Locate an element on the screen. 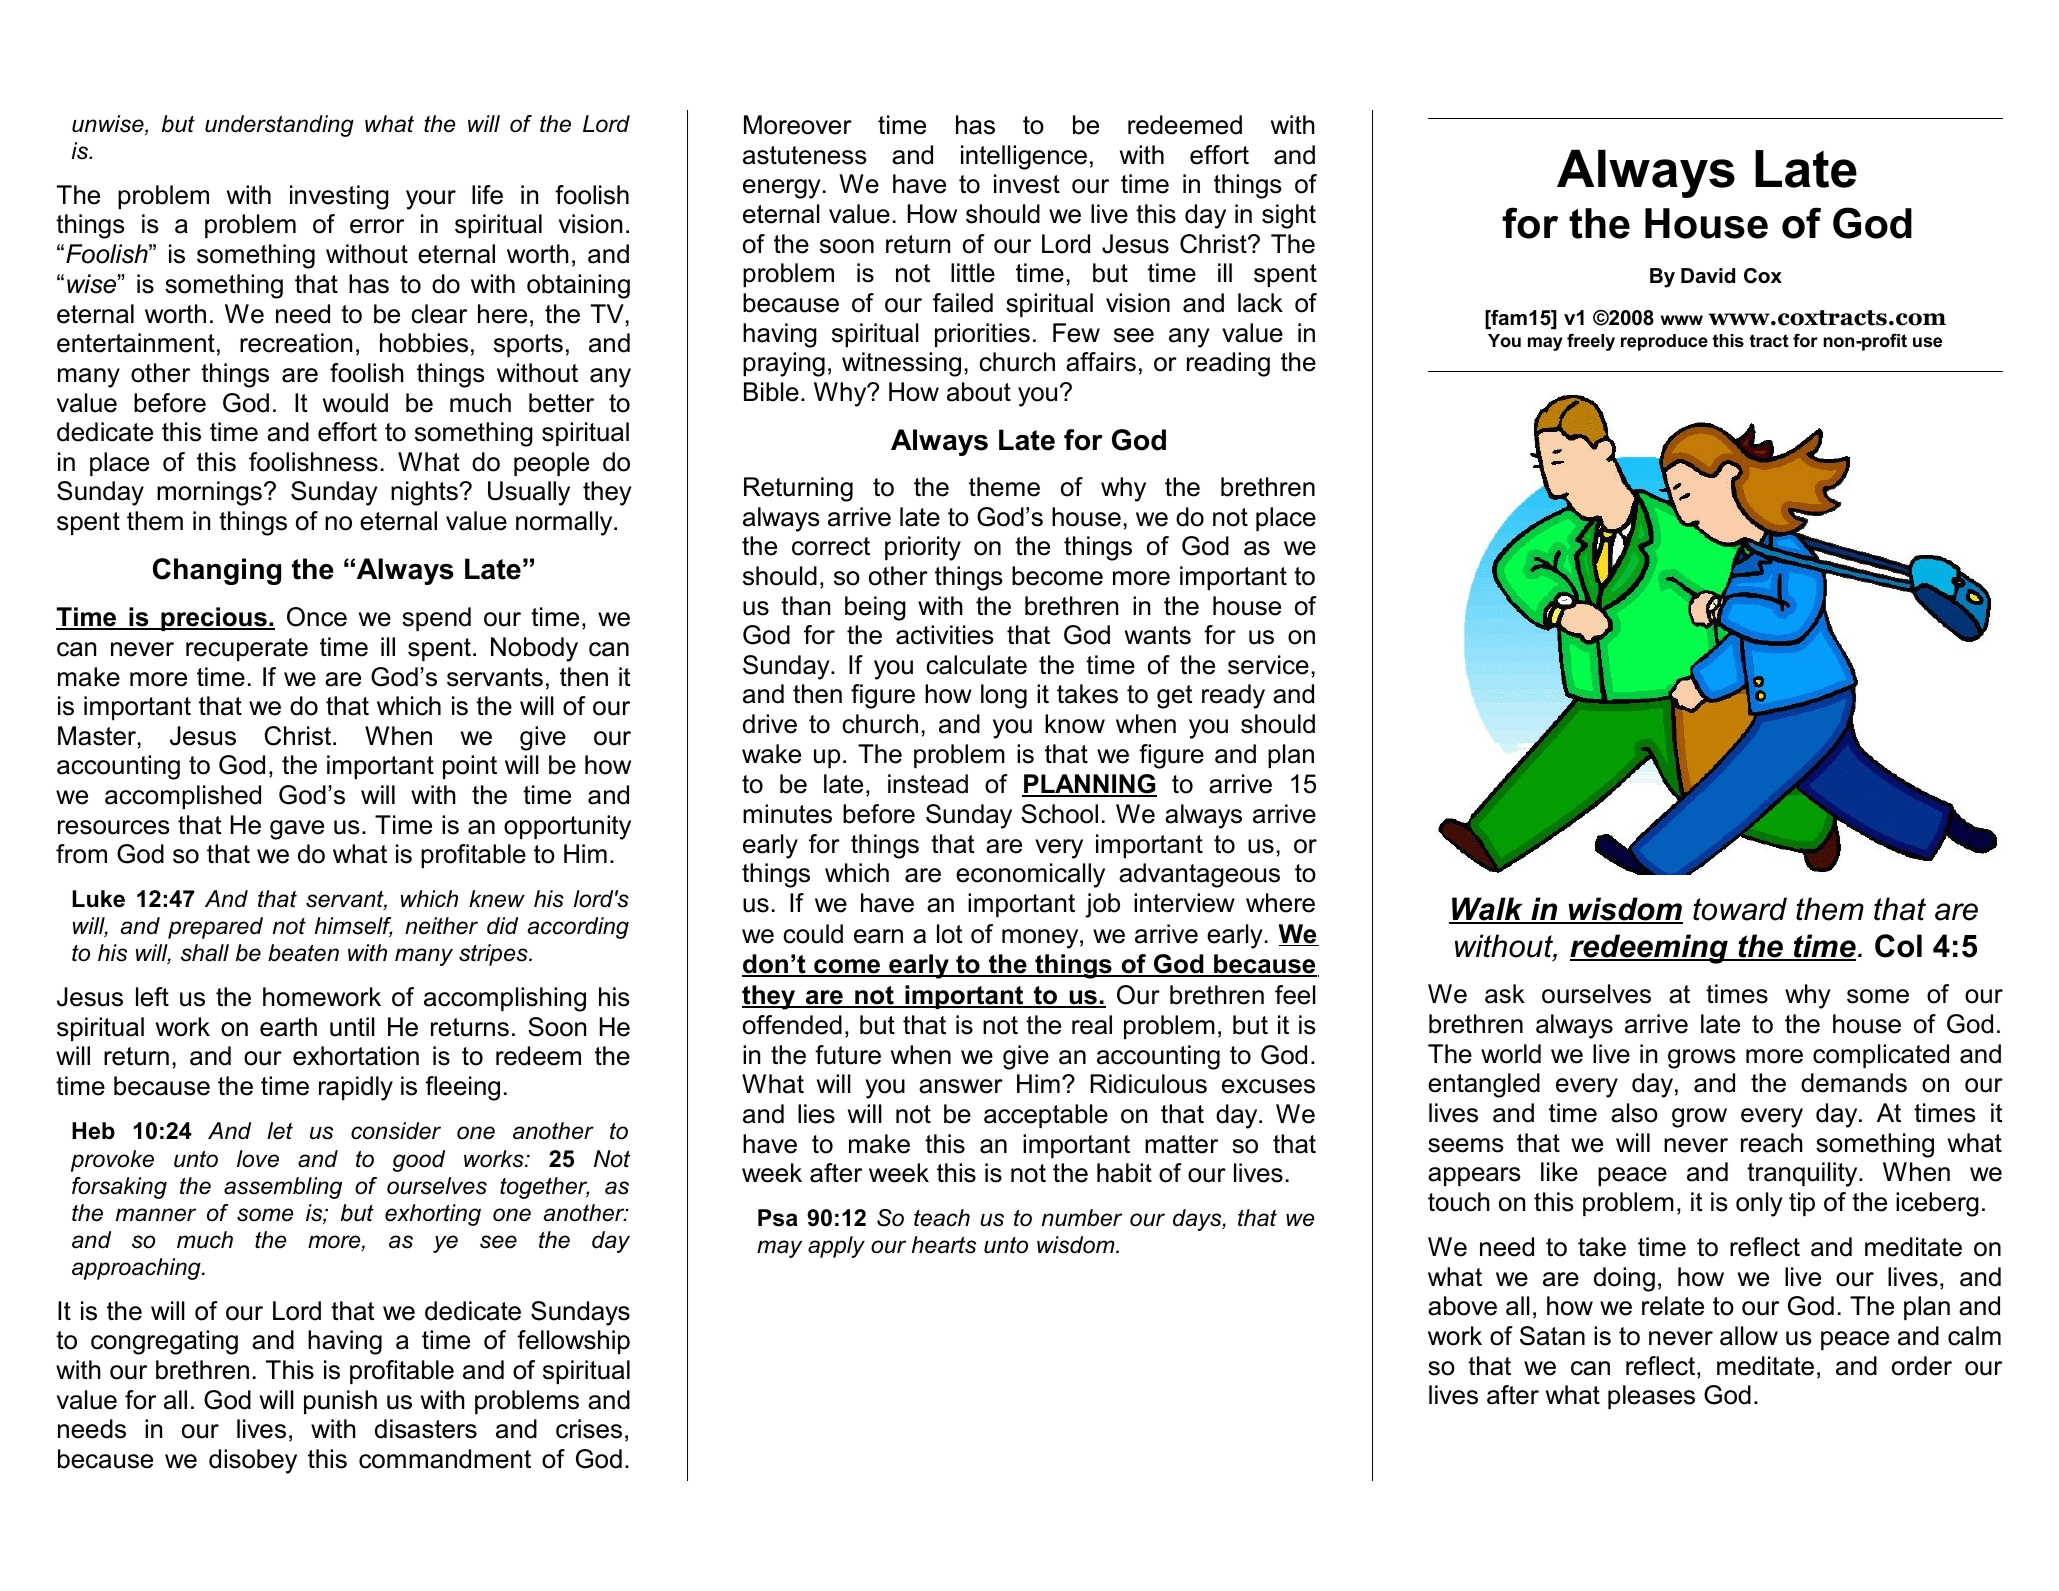  gave is located at coordinates (297, 830).
